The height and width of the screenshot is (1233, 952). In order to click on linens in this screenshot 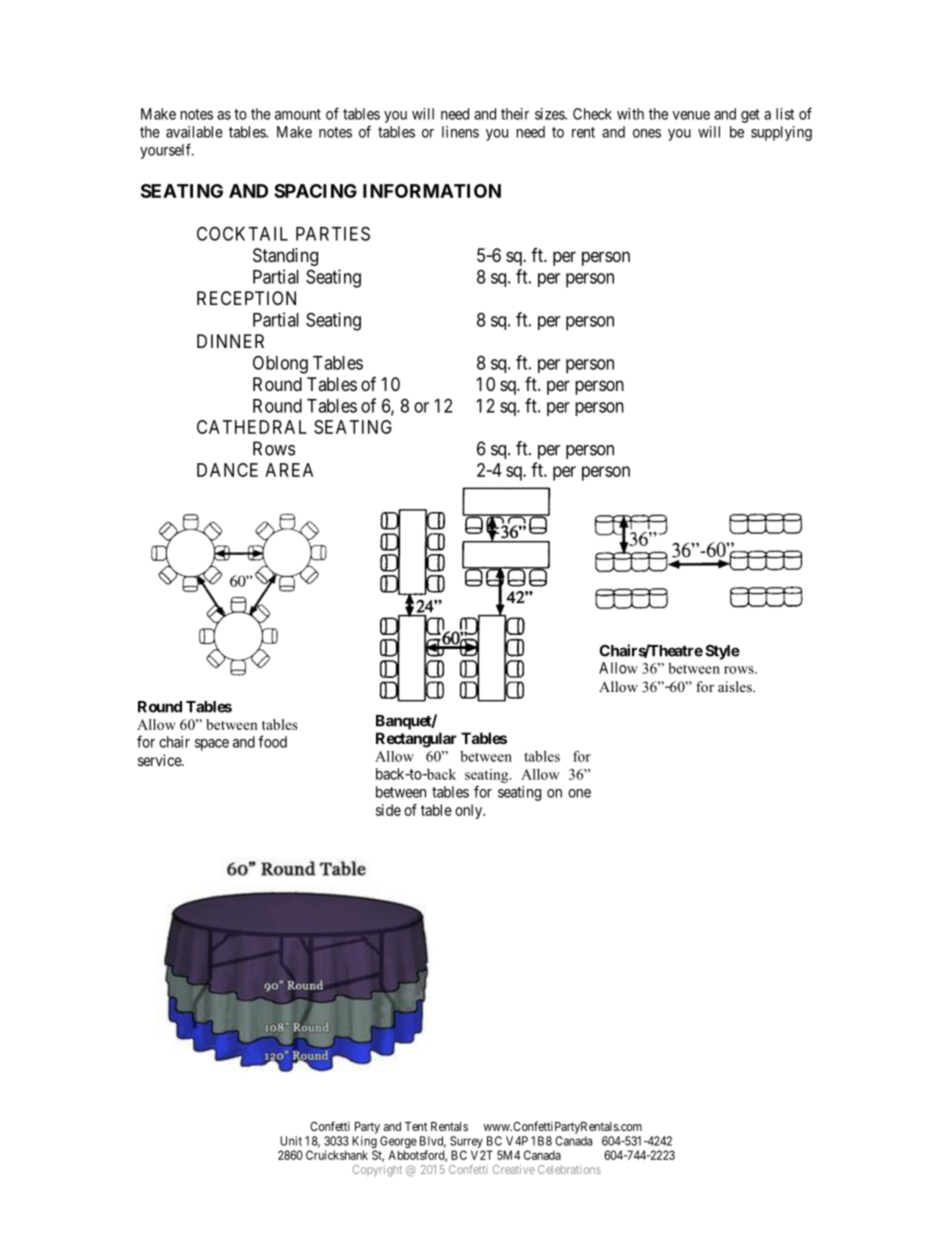, I will do `click(460, 132)`.
